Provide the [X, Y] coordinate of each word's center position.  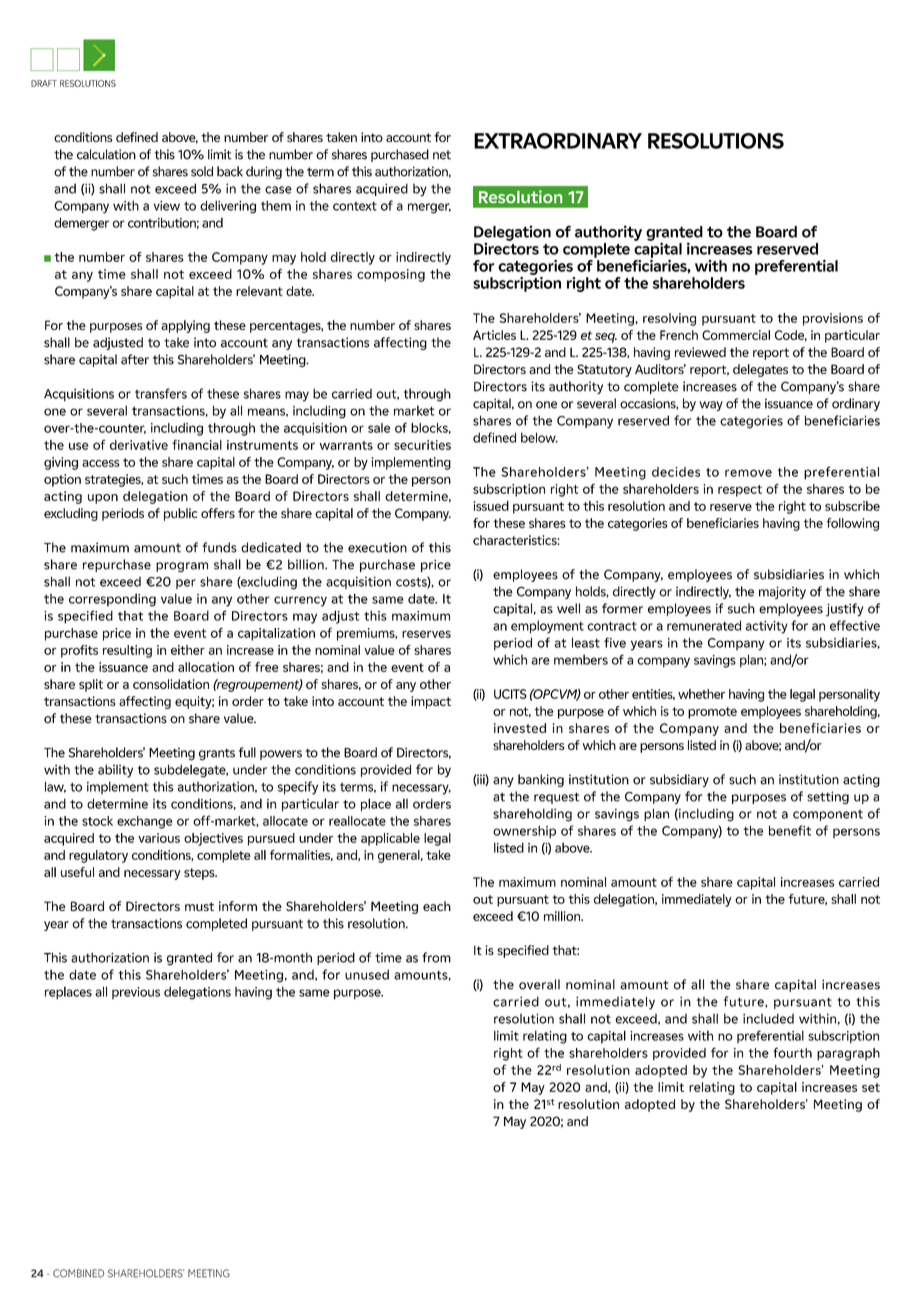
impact [431, 702]
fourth [792, 1052]
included [768, 1018]
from [436, 957]
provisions [833, 319]
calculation [106, 154]
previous [136, 993]
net [442, 155]
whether [701, 694]
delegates [760, 370]
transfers [161, 393]
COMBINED [78, 1273]
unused [367, 974]
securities [422, 445]
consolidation [171, 684]
